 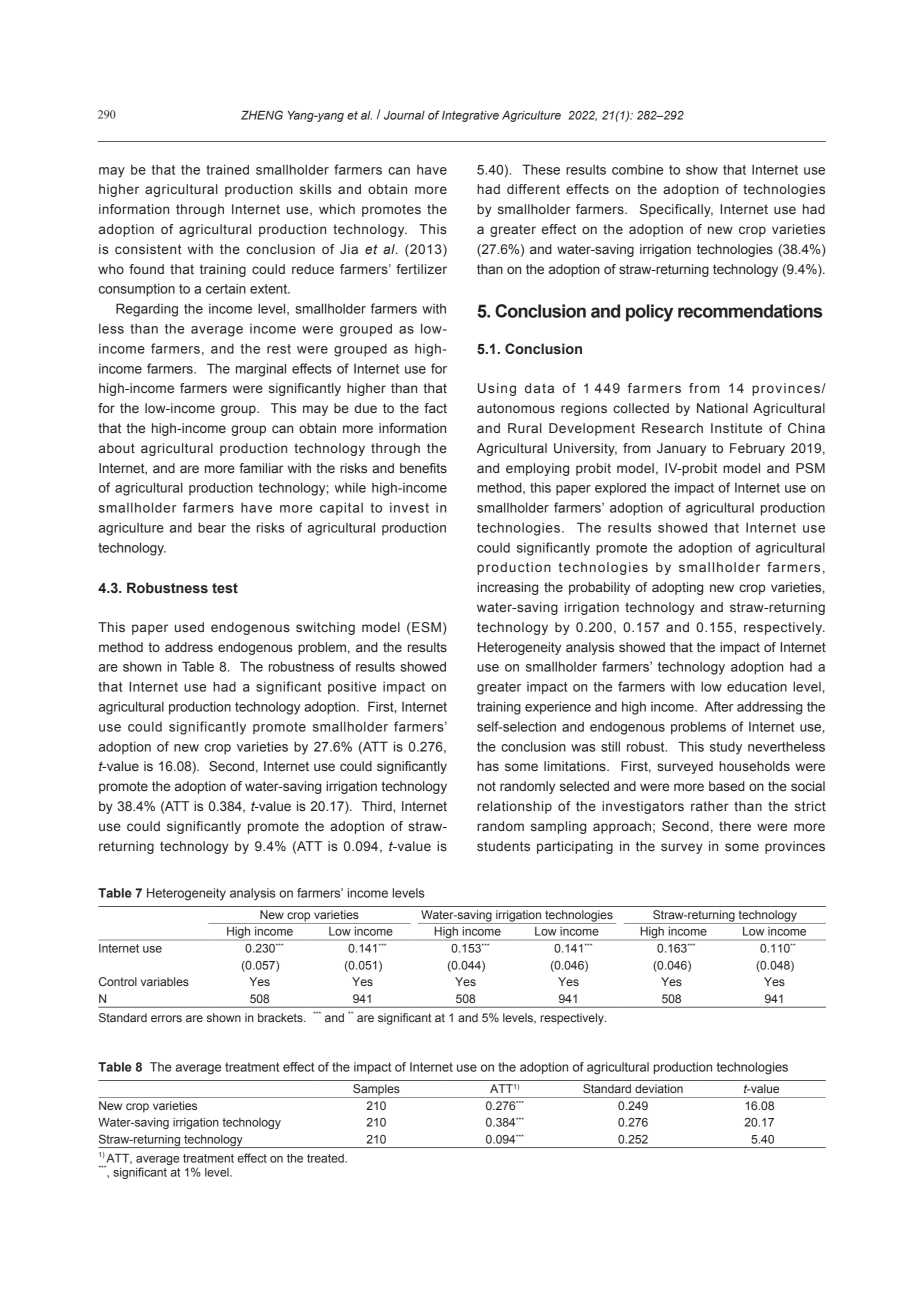 What do you see at coordinates (735, 826) in the screenshot?
I see `there` at bounding box center [735, 826].
